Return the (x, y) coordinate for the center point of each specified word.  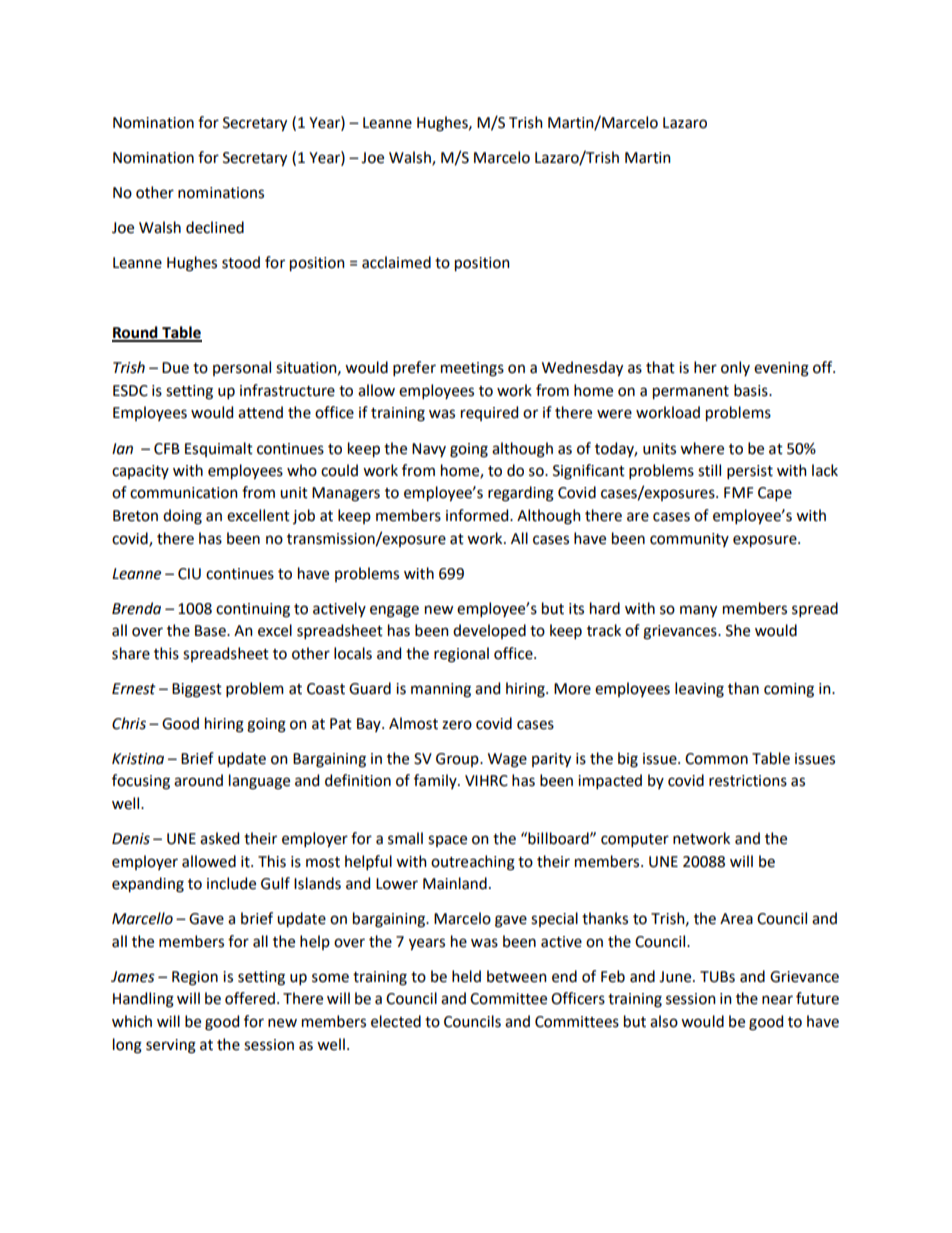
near (777, 1000)
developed (489, 631)
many (698, 611)
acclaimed (396, 262)
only (735, 368)
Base (211, 631)
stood (241, 262)
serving (171, 1046)
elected (396, 1021)
